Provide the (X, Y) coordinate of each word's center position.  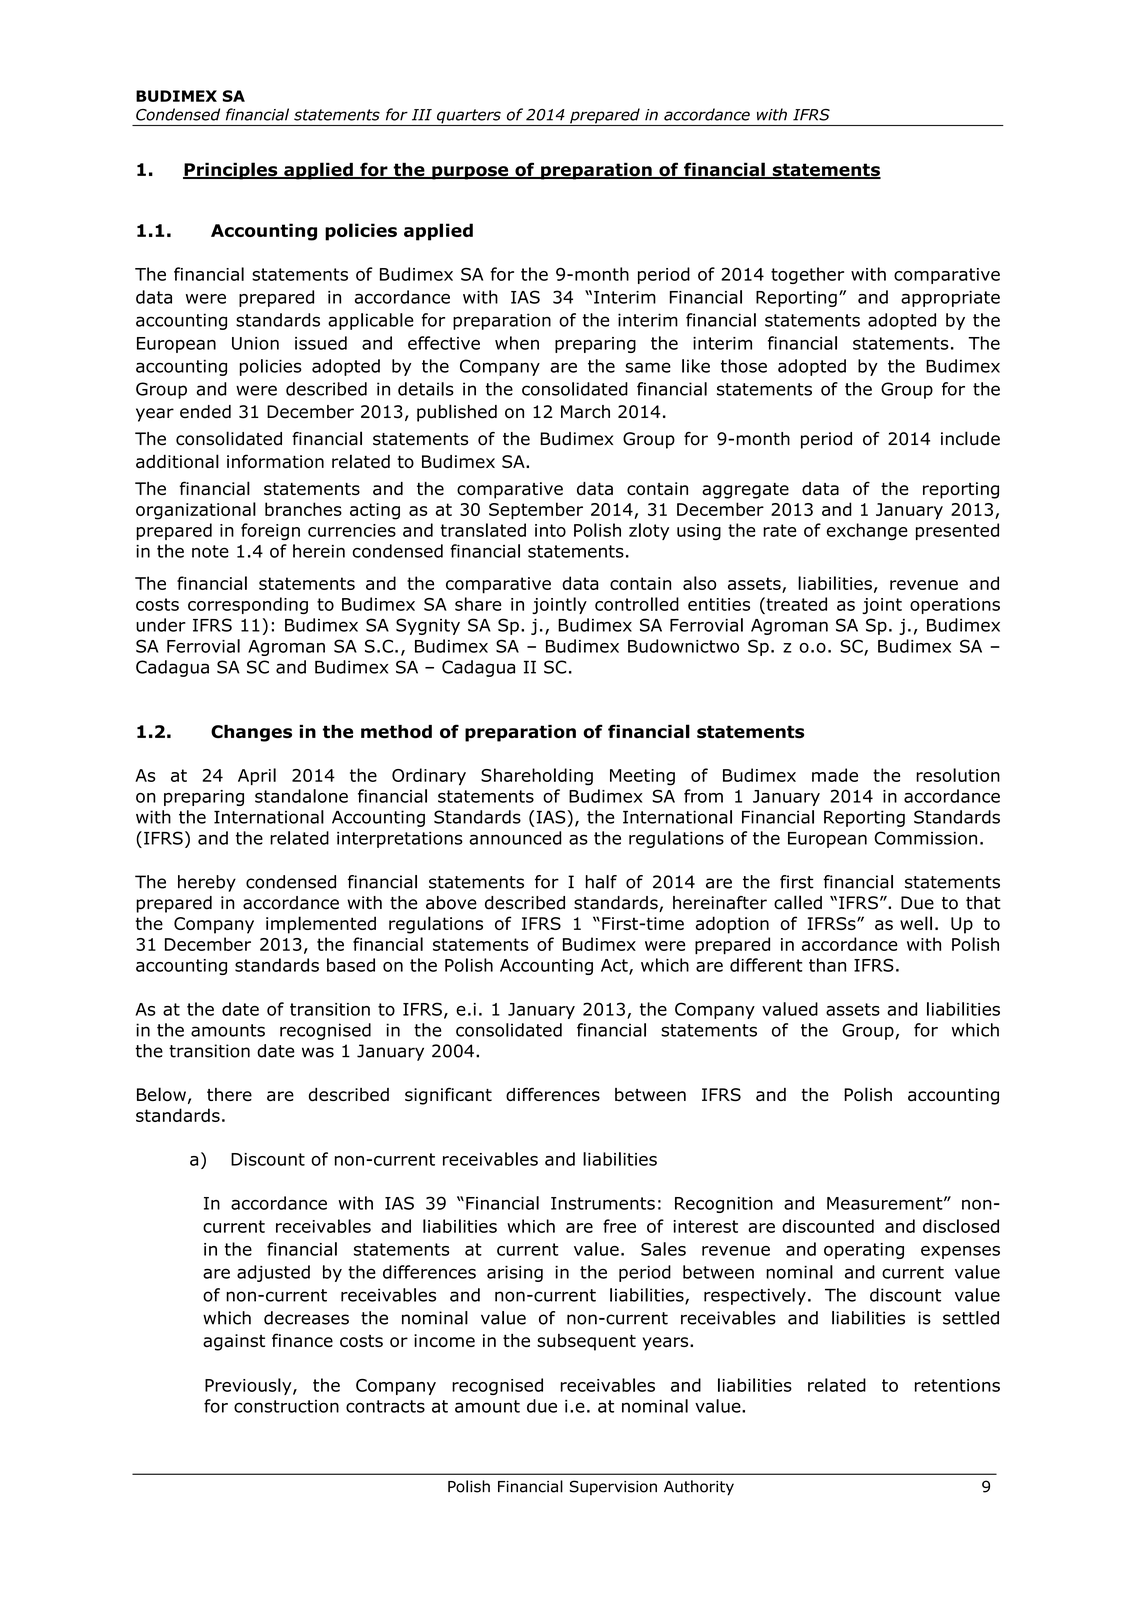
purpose (470, 173)
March (585, 412)
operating (864, 1251)
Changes (251, 733)
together (807, 275)
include (970, 438)
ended (205, 412)
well (916, 923)
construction (286, 1406)
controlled (637, 604)
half (601, 882)
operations (955, 606)
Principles (231, 171)
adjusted (273, 1273)
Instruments (603, 1203)
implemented (321, 925)
